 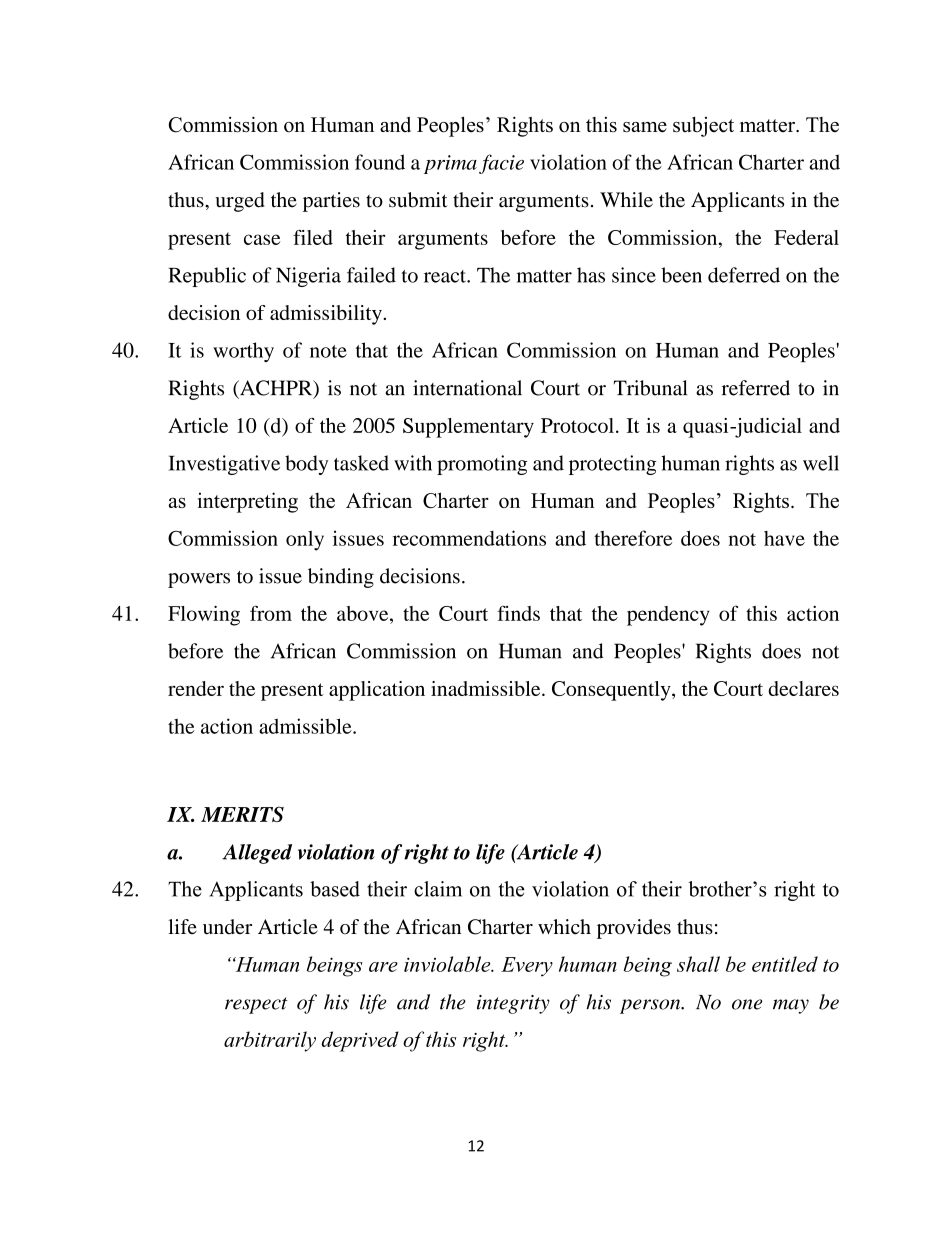 What do you see at coordinates (271, 613) in the screenshot?
I see `from` at bounding box center [271, 613].
